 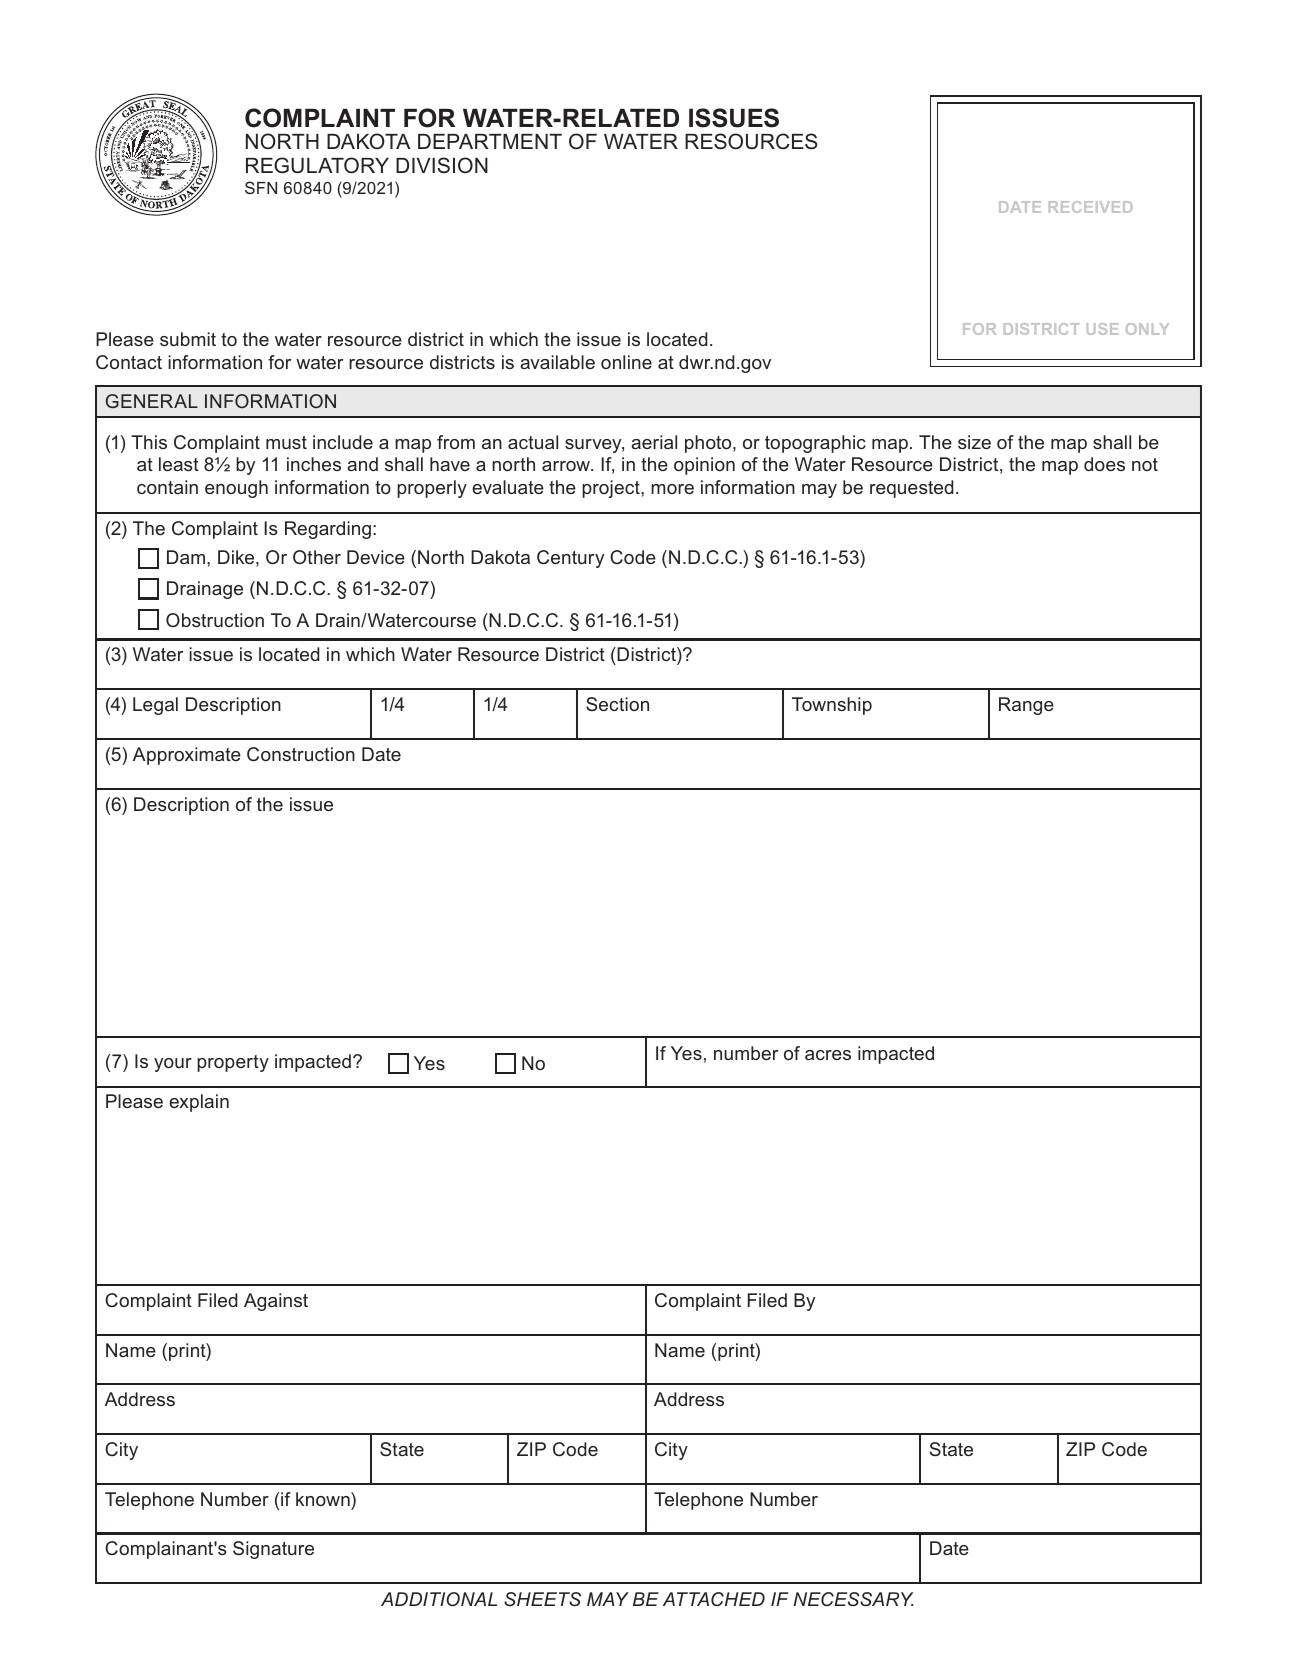 What do you see at coordinates (617, 704) in the screenshot?
I see `Section` at bounding box center [617, 704].
